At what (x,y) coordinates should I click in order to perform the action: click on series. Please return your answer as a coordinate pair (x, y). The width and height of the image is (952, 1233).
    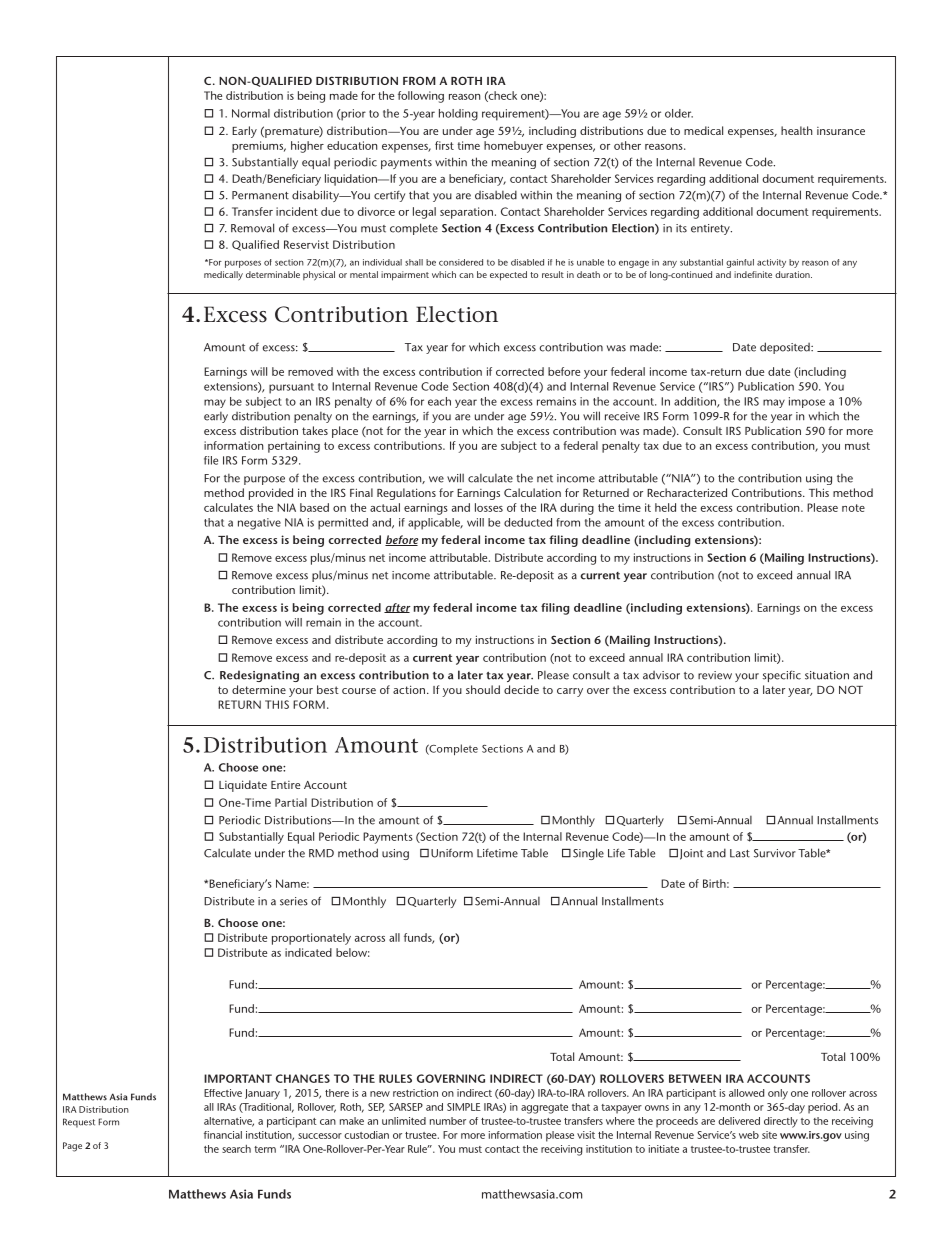
    Looking at the image, I should click on (294, 901).
